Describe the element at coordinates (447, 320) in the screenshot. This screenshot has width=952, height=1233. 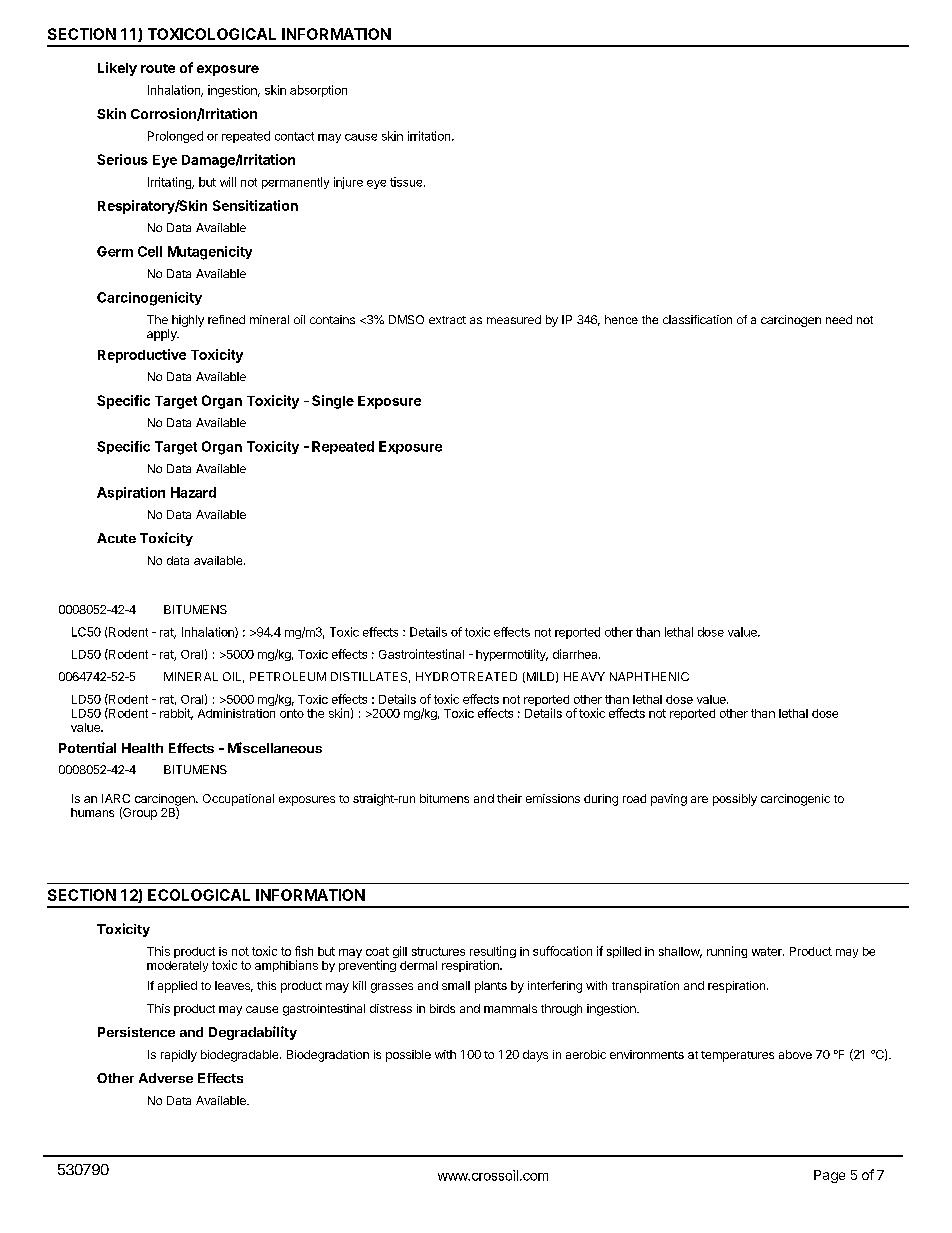
I see `extract` at that location.
